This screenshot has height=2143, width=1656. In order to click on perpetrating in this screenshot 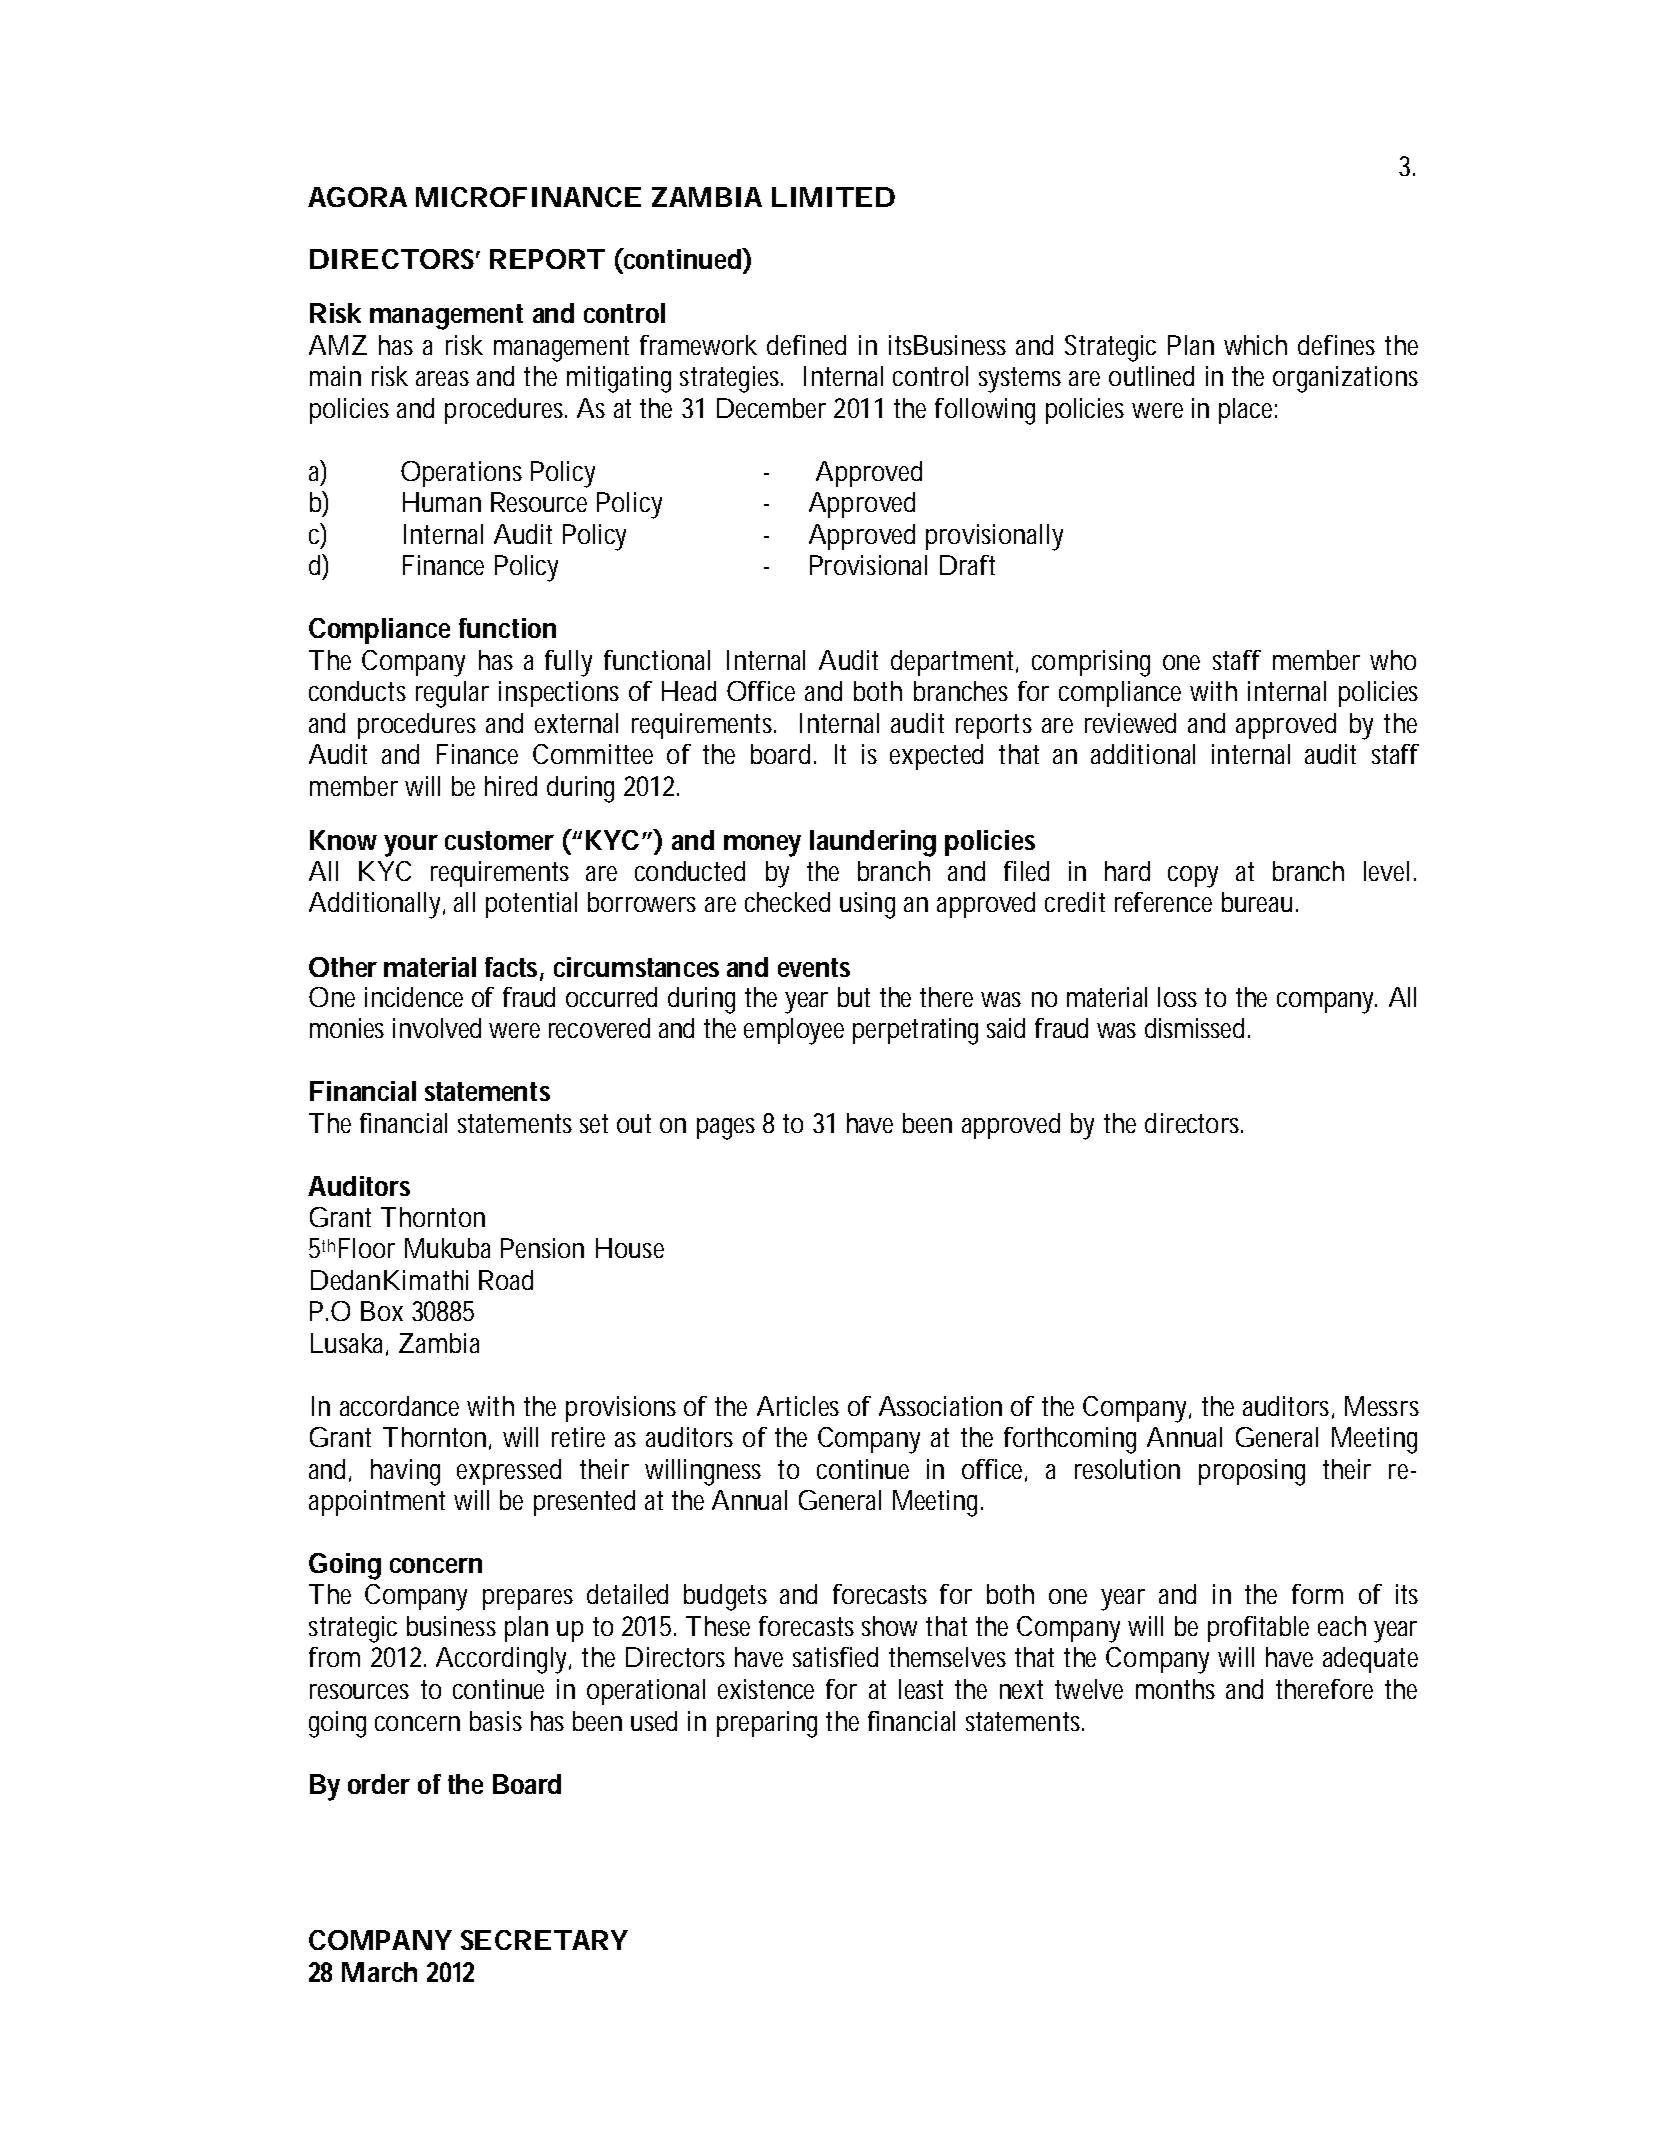, I will do `click(915, 1031)`.
